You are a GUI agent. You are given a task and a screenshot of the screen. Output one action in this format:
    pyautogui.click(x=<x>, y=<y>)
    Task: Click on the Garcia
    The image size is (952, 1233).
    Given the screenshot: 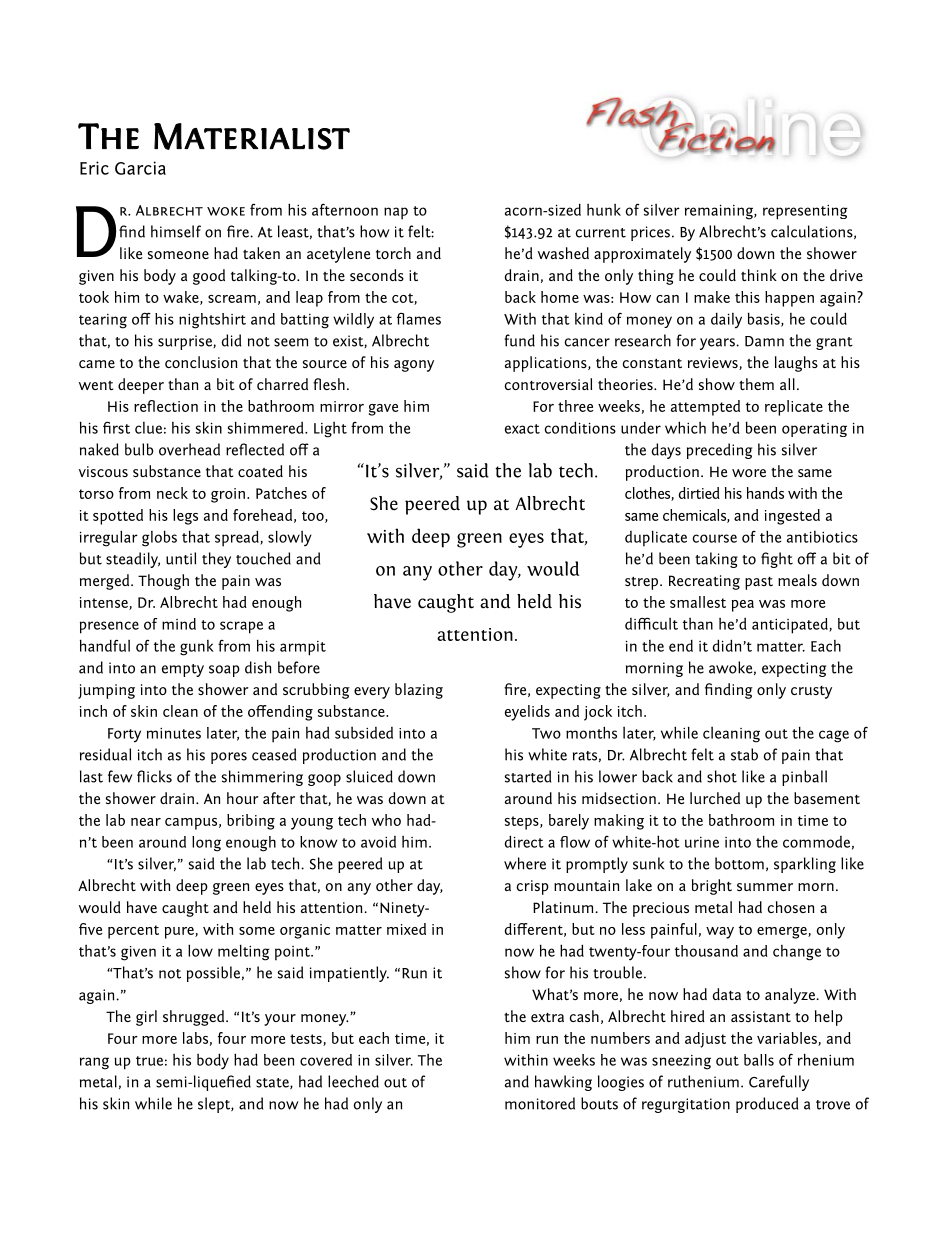 What is the action you would take?
    pyautogui.click(x=140, y=168)
